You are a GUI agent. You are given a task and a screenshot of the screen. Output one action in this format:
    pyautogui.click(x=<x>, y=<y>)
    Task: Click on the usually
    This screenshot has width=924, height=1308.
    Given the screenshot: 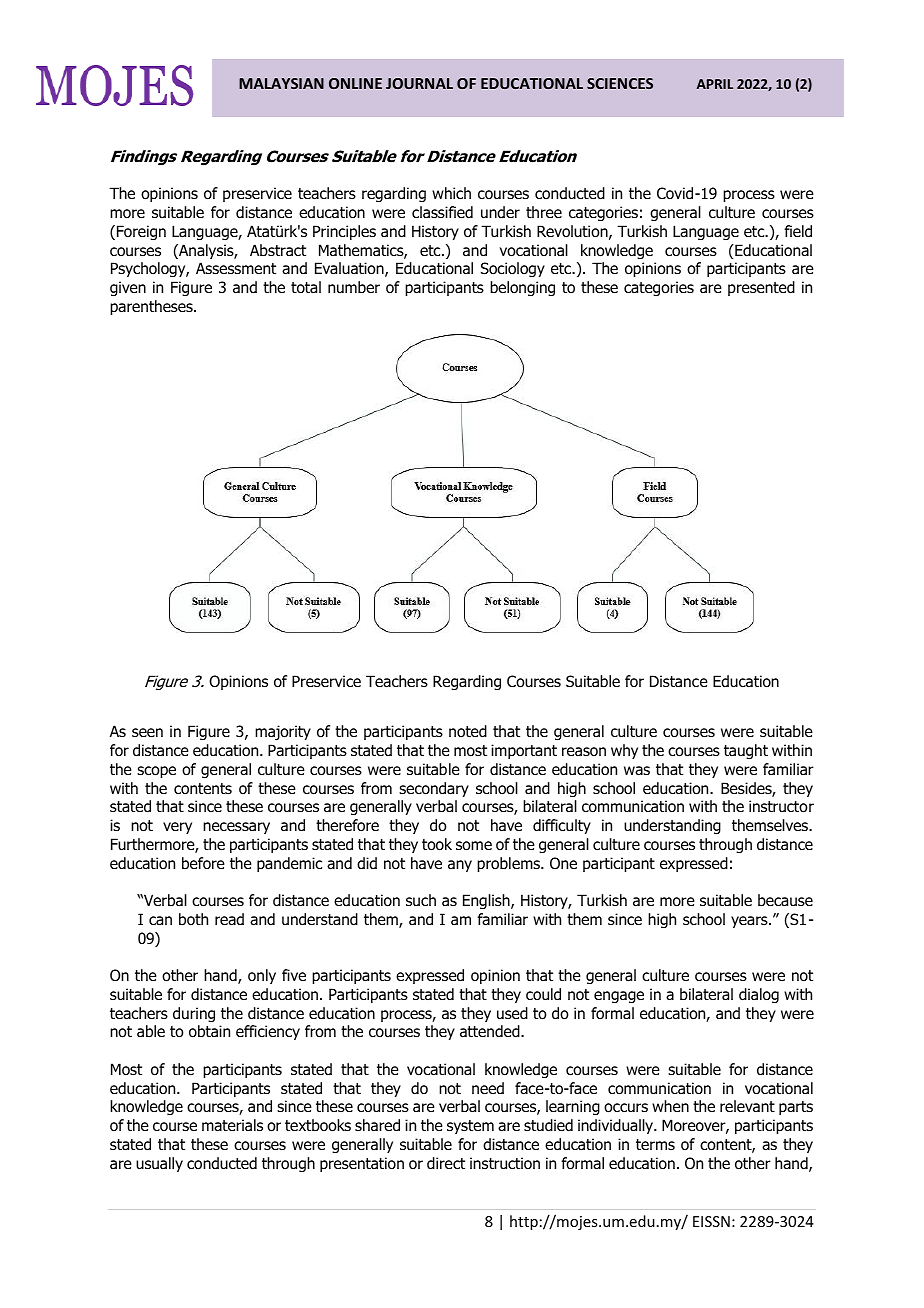 What is the action you would take?
    pyautogui.click(x=159, y=1164)
